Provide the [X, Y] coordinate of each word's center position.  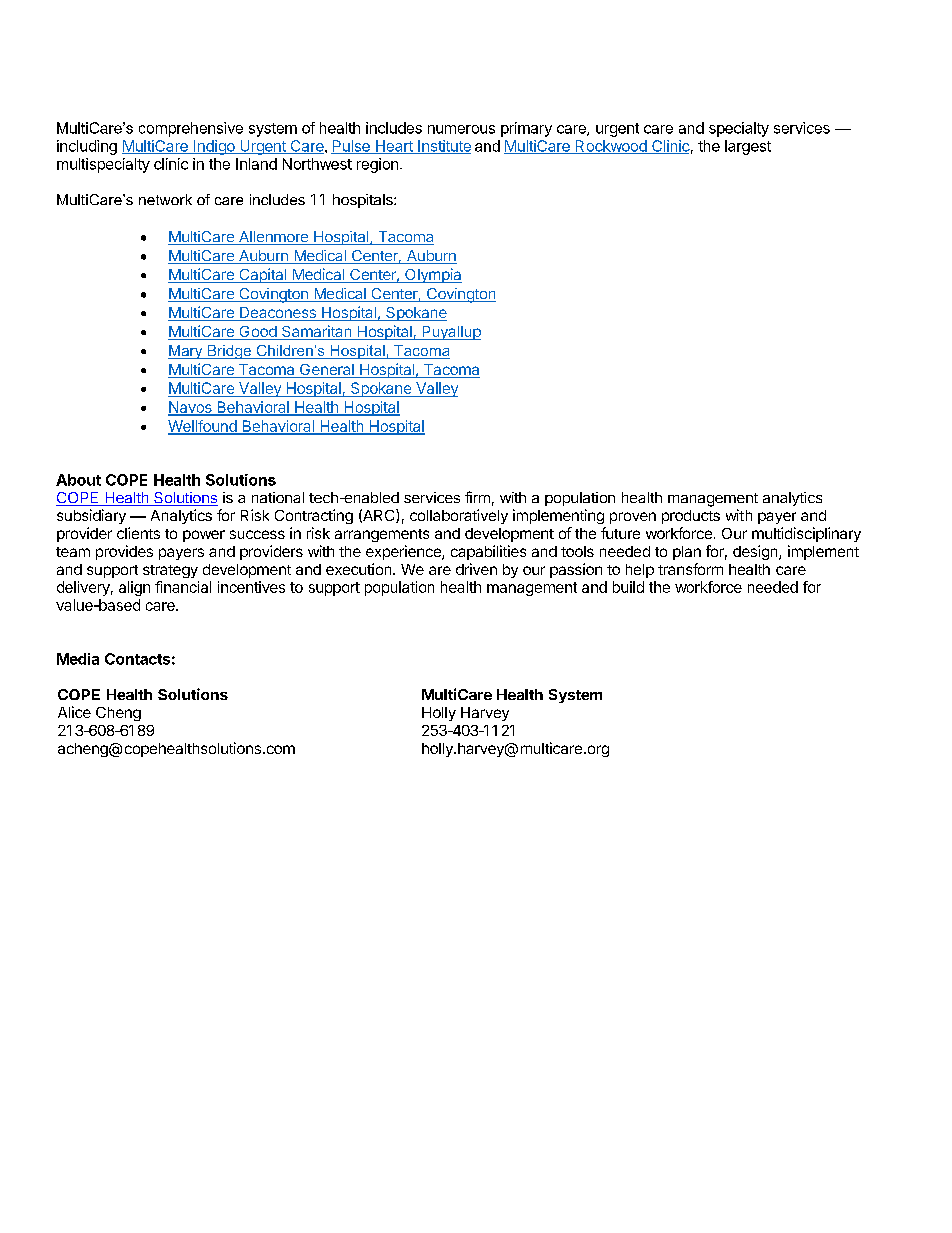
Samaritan [316, 332]
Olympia [432, 275]
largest [748, 147]
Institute [443, 147]
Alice [74, 712]
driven [476, 569]
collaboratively [459, 516]
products [691, 517]
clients [138, 533]
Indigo [214, 147]
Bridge [229, 352]
